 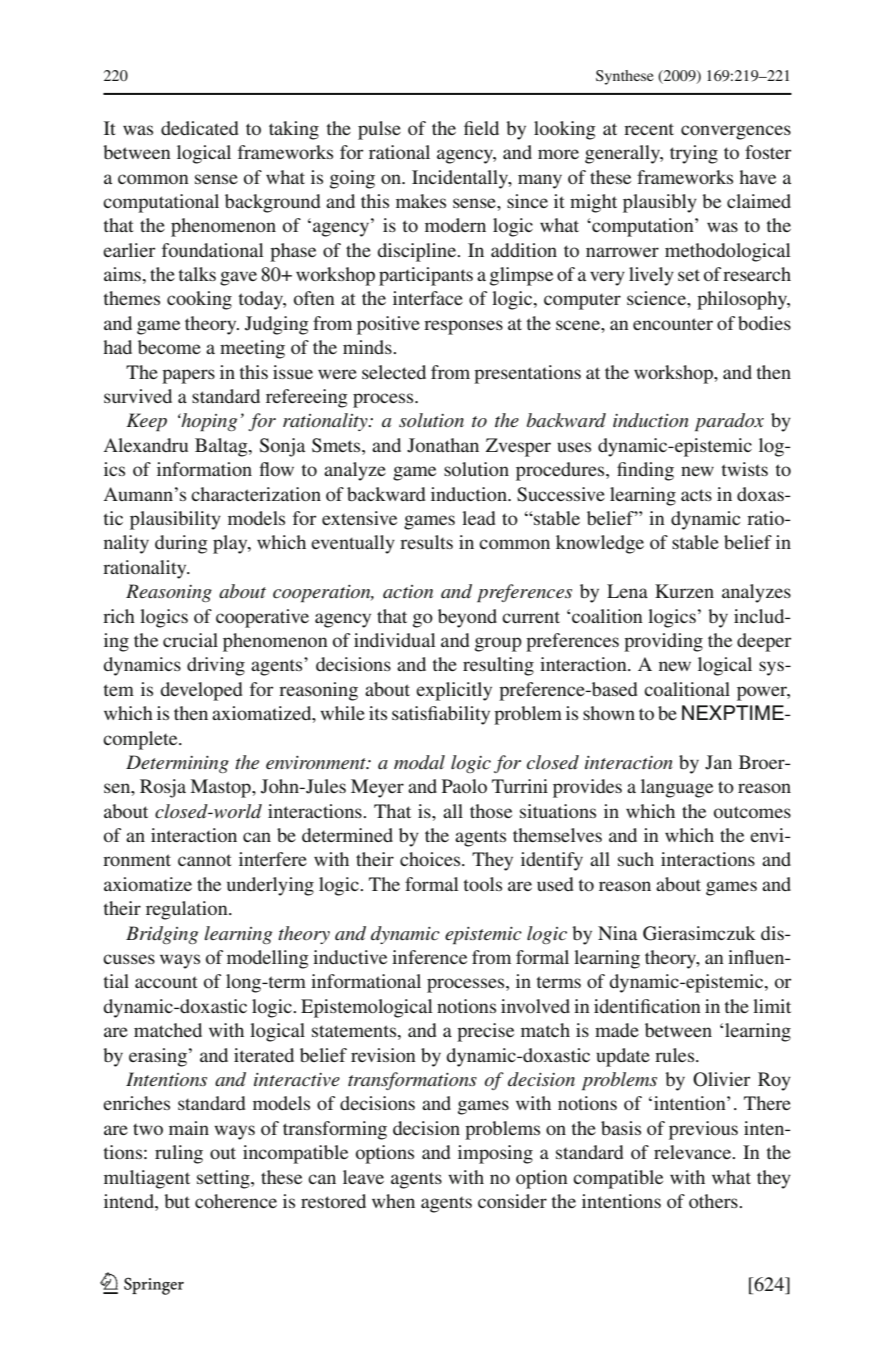 I want to click on dedicated, so click(x=200, y=128).
